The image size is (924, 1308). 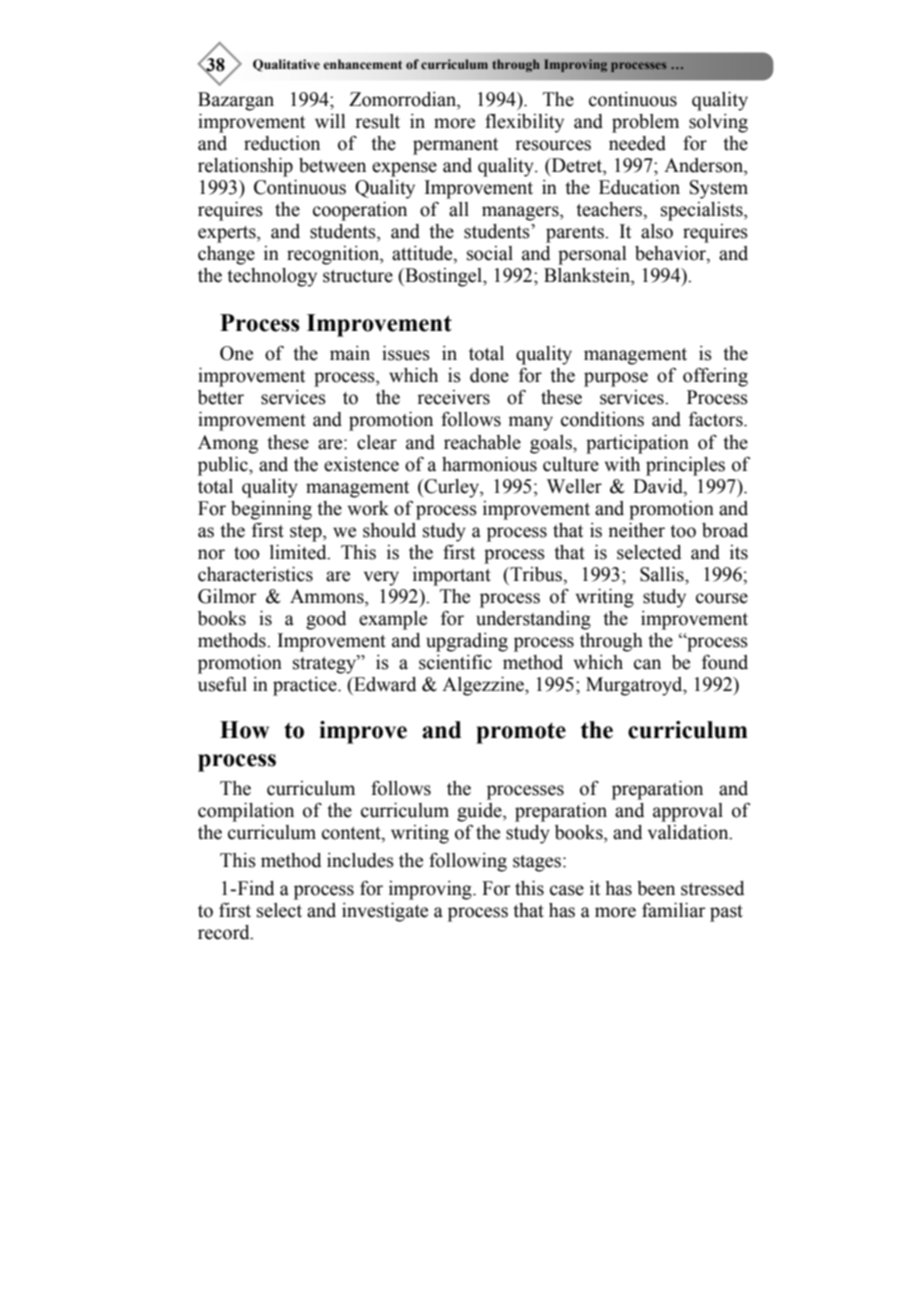 I want to click on flexibility, so click(x=524, y=123).
